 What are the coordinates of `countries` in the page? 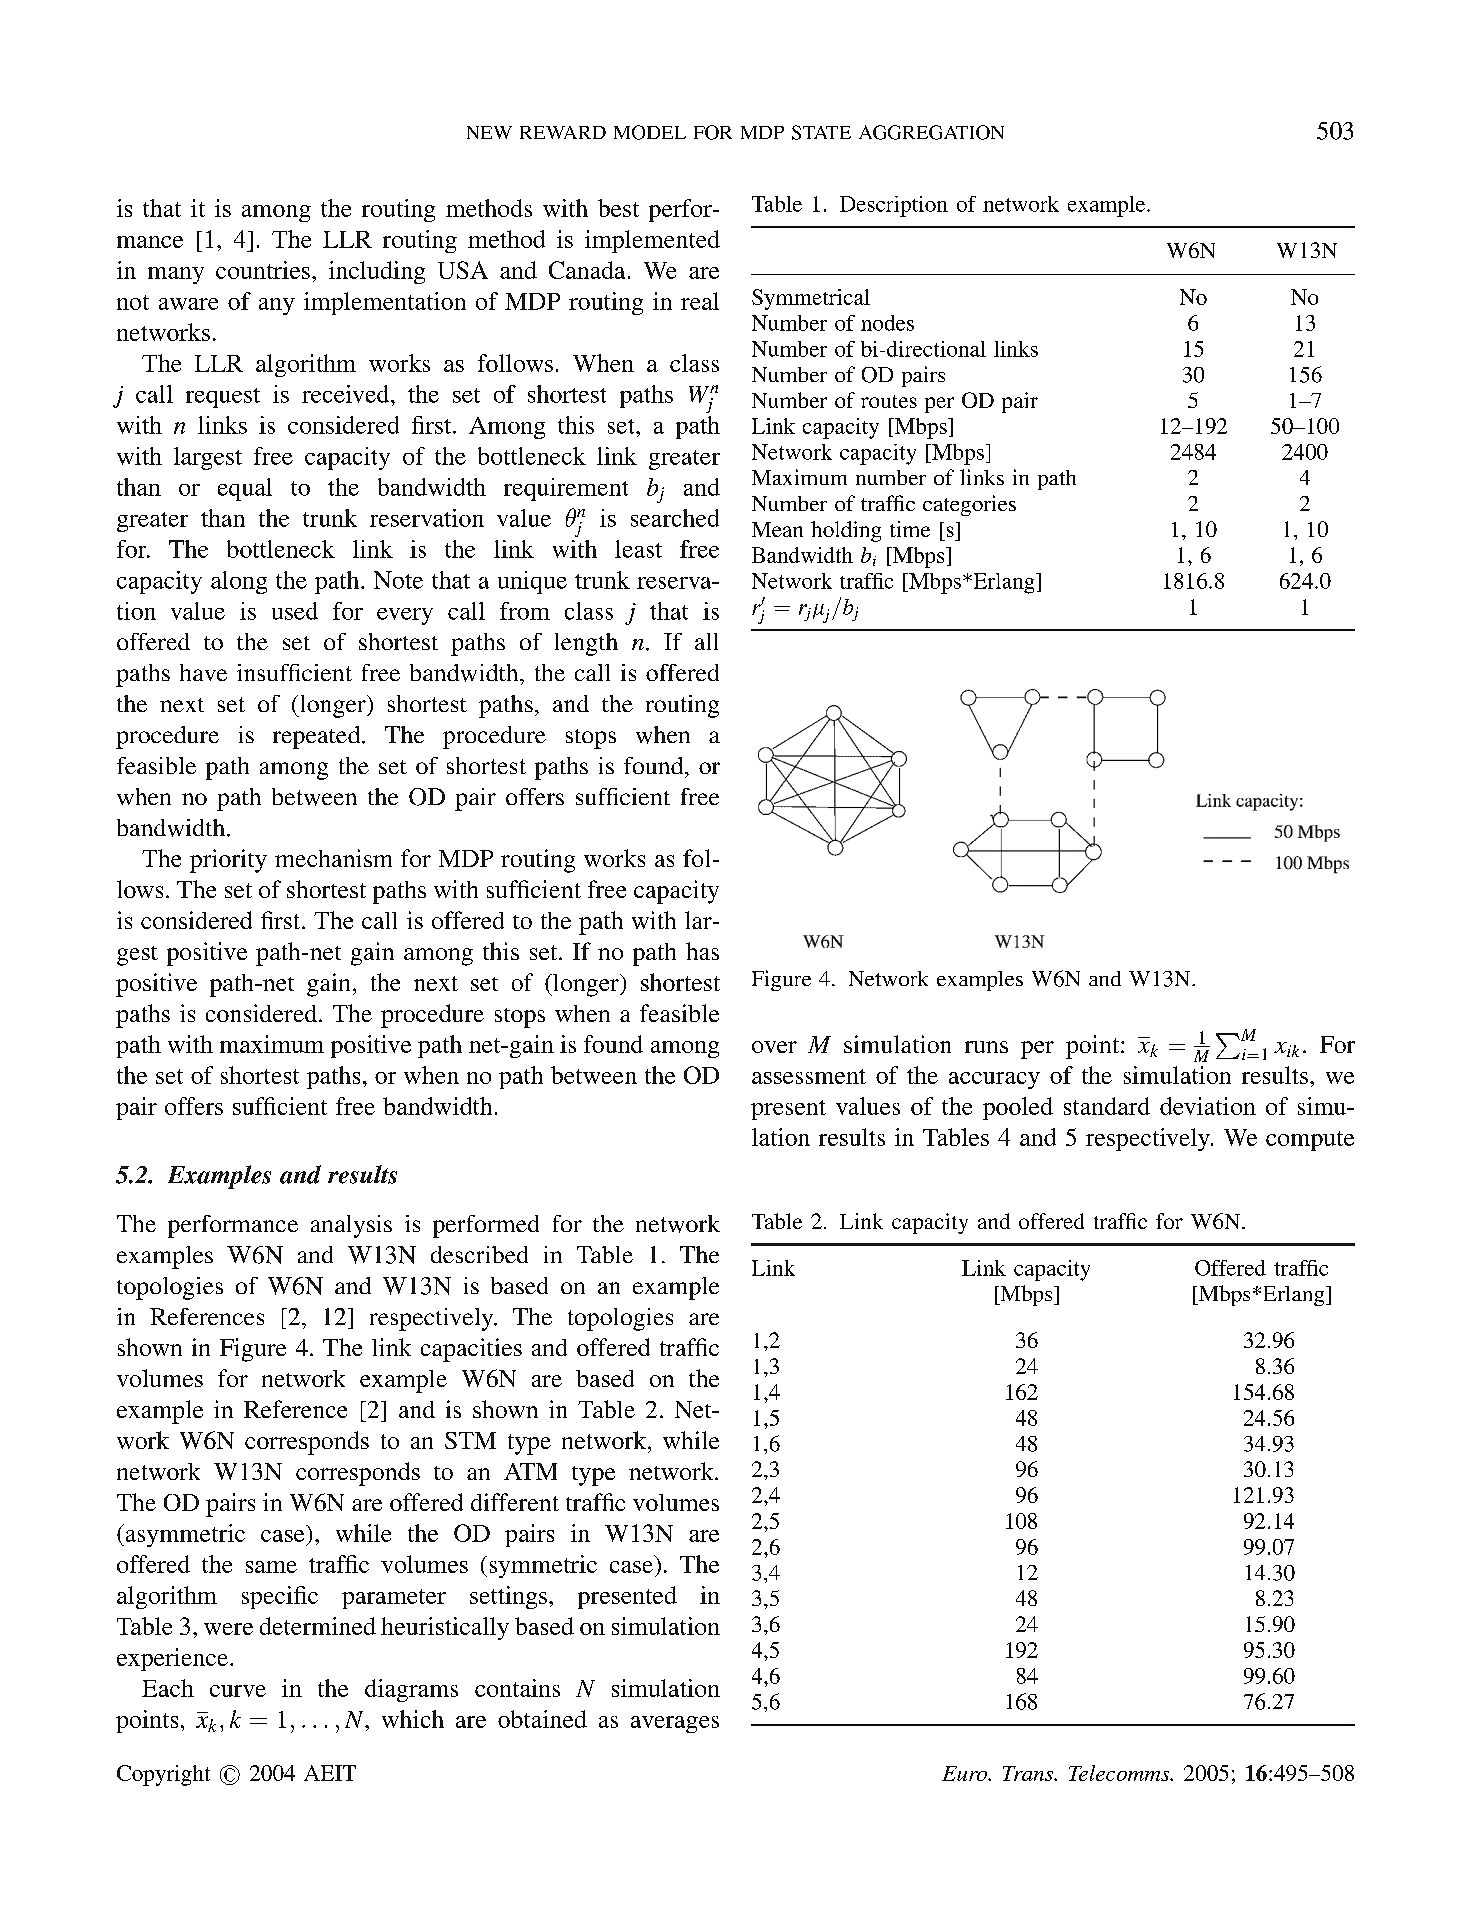 It's located at (263, 270).
